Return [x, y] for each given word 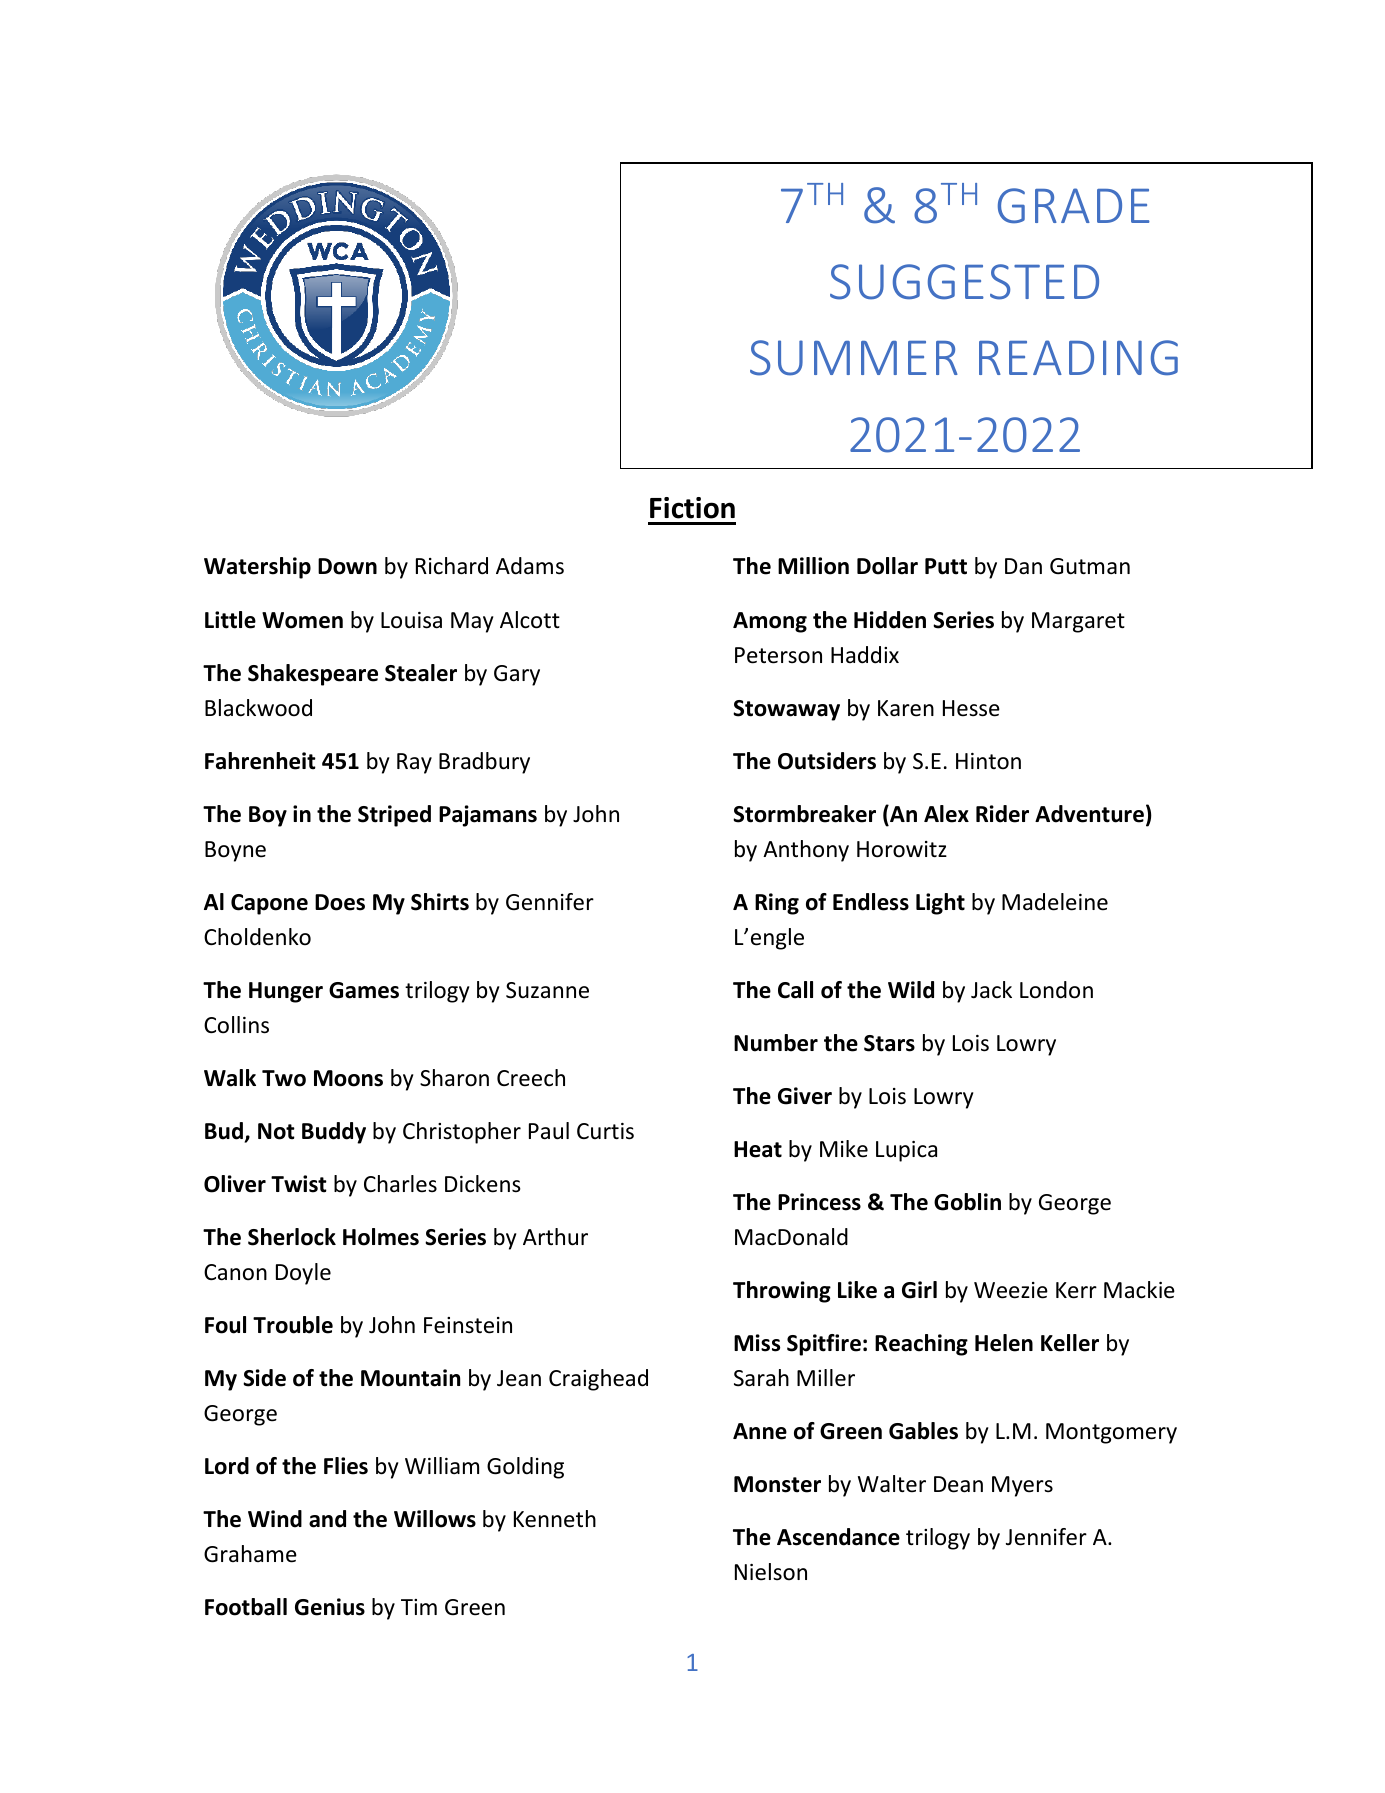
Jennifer [1046, 1537]
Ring [777, 904]
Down [347, 566]
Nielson [771, 1572]
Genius [330, 1607]
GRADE [1074, 205]
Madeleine [1055, 902]
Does [340, 902]
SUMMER [854, 358]
